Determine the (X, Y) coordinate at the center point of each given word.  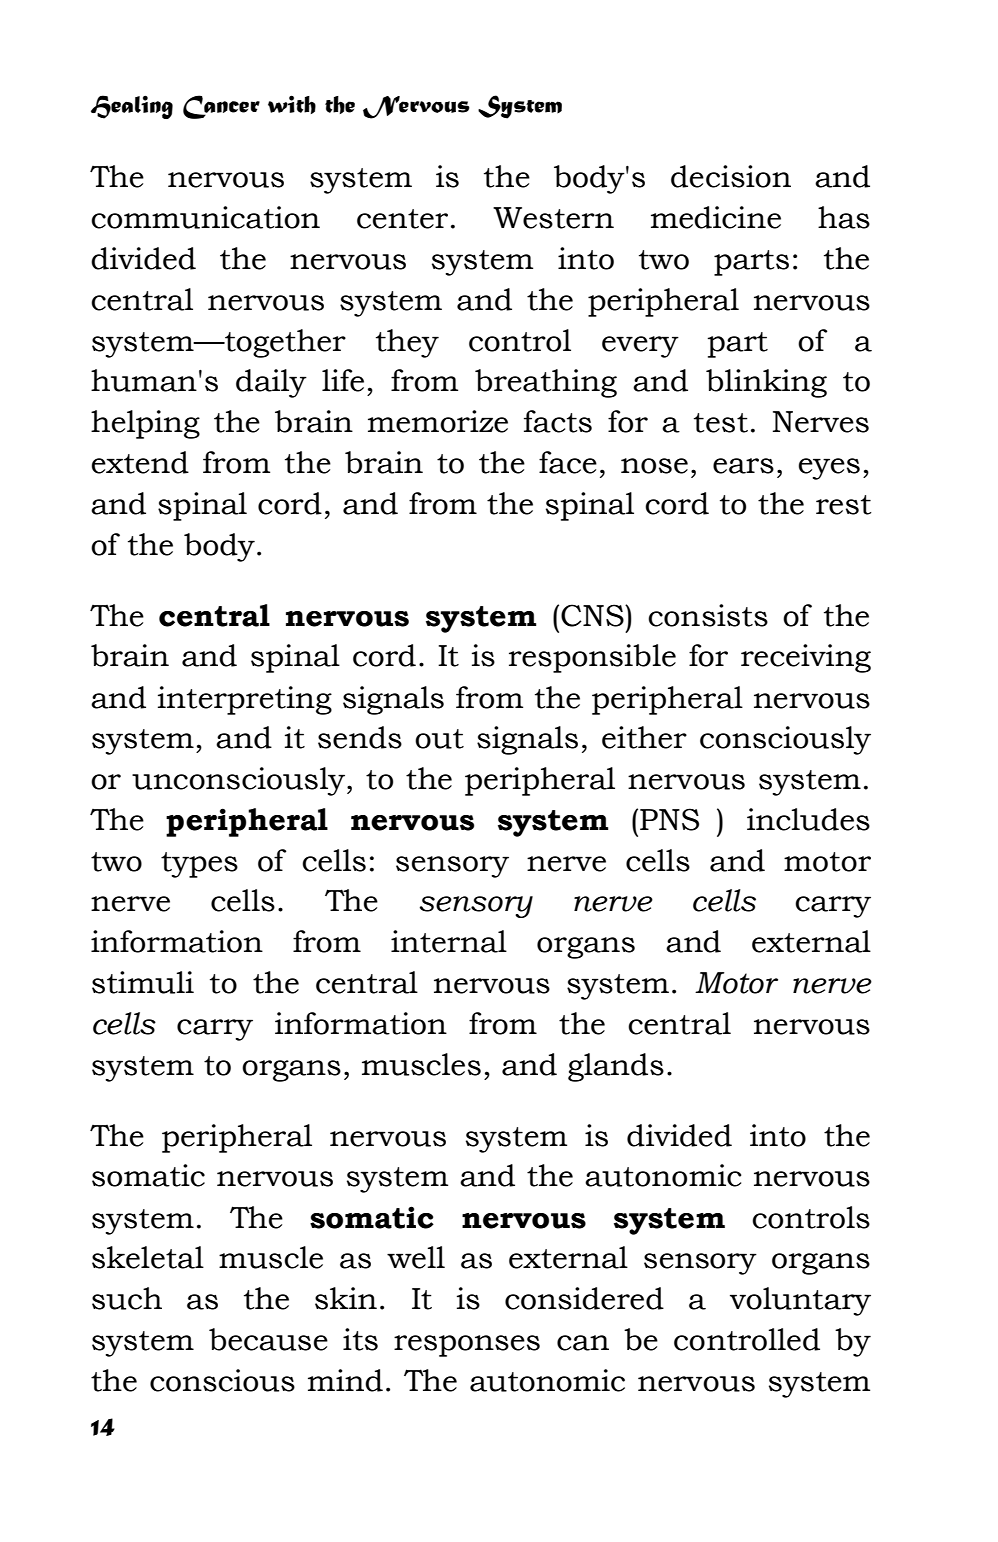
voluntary (800, 1301)
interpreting (245, 700)
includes (808, 819)
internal (449, 941)
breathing (546, 383)
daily (271, 383)
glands (616, 1067)
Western (553, 218)
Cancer (221, 107)
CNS (593, 615)
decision (731, 176)
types (199, 865)
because (268, 1339)
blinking (766, 383)
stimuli (143, 982)
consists (708, 615)
